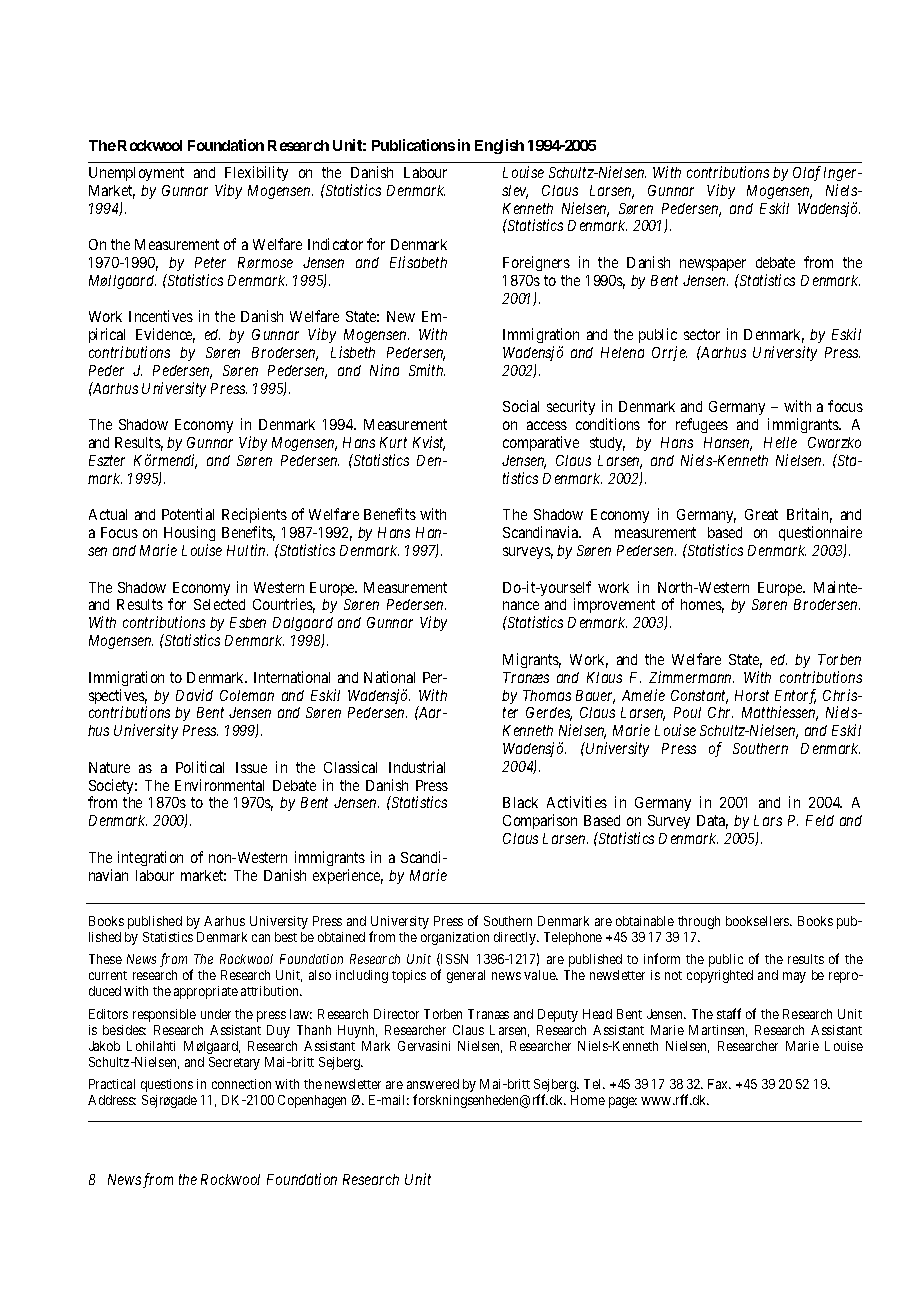 Image resolution: width=924 pixels, height=1308 pixels. I want to click on refugees, so click(702, 425).
